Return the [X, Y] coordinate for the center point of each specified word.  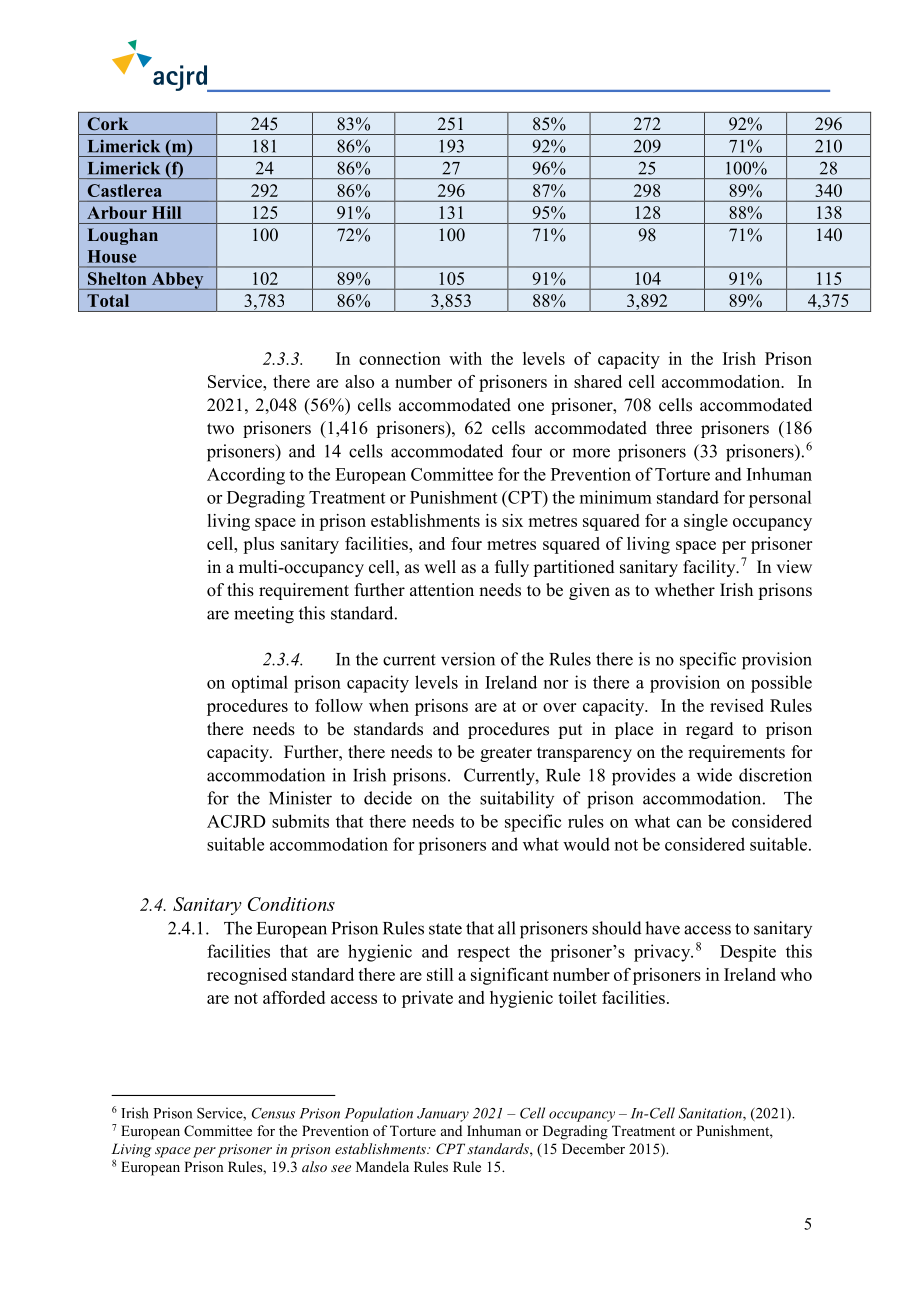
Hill [166, 212]
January [443, 1115]
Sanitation [711, 1114]
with [465, 358]
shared [598, 381]
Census [273, 1113]
